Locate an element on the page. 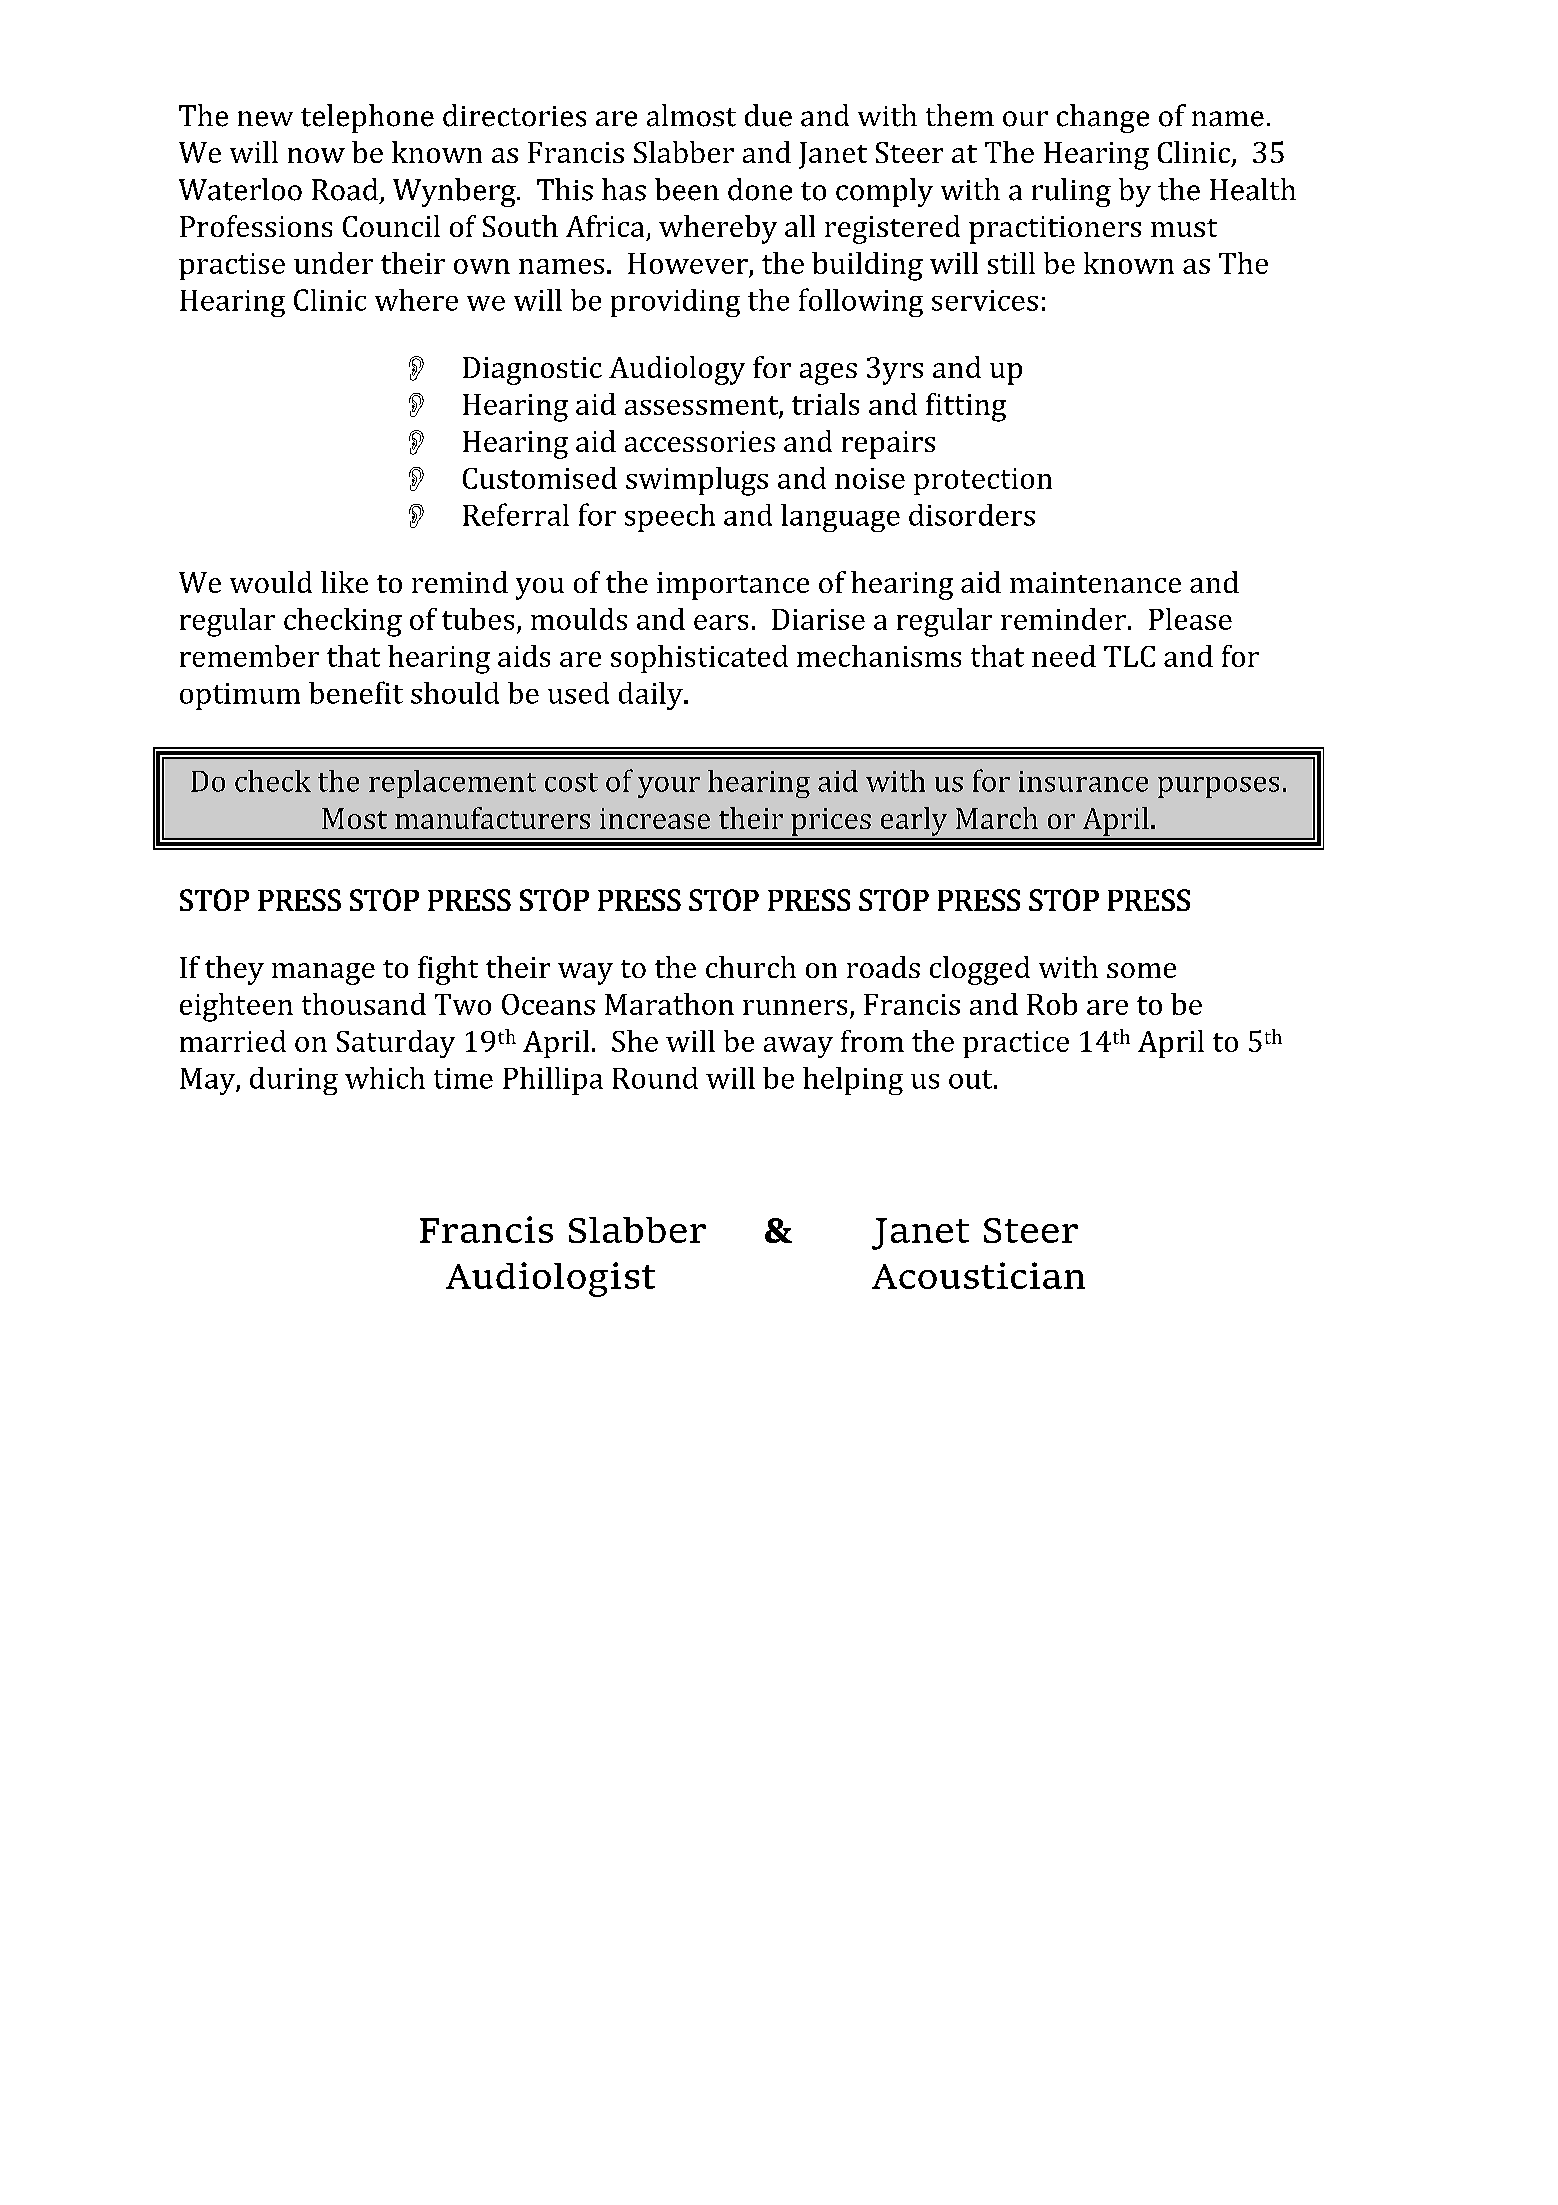 Image resolution: width=1558 pixels, height=2205 pixels. due is located at coordinates (768, 115).
